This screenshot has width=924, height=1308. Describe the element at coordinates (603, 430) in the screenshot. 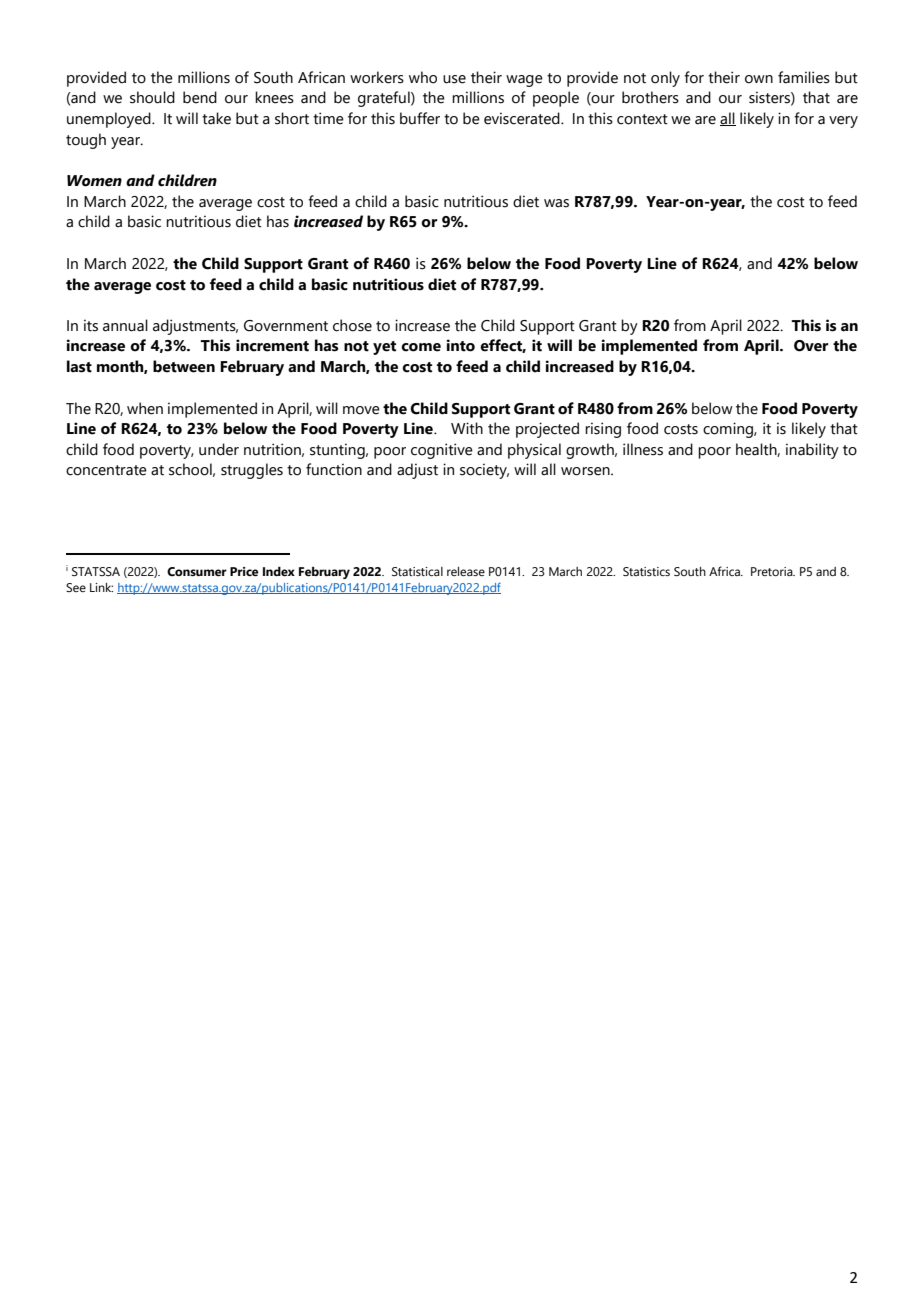

I see `rising` at that location.
